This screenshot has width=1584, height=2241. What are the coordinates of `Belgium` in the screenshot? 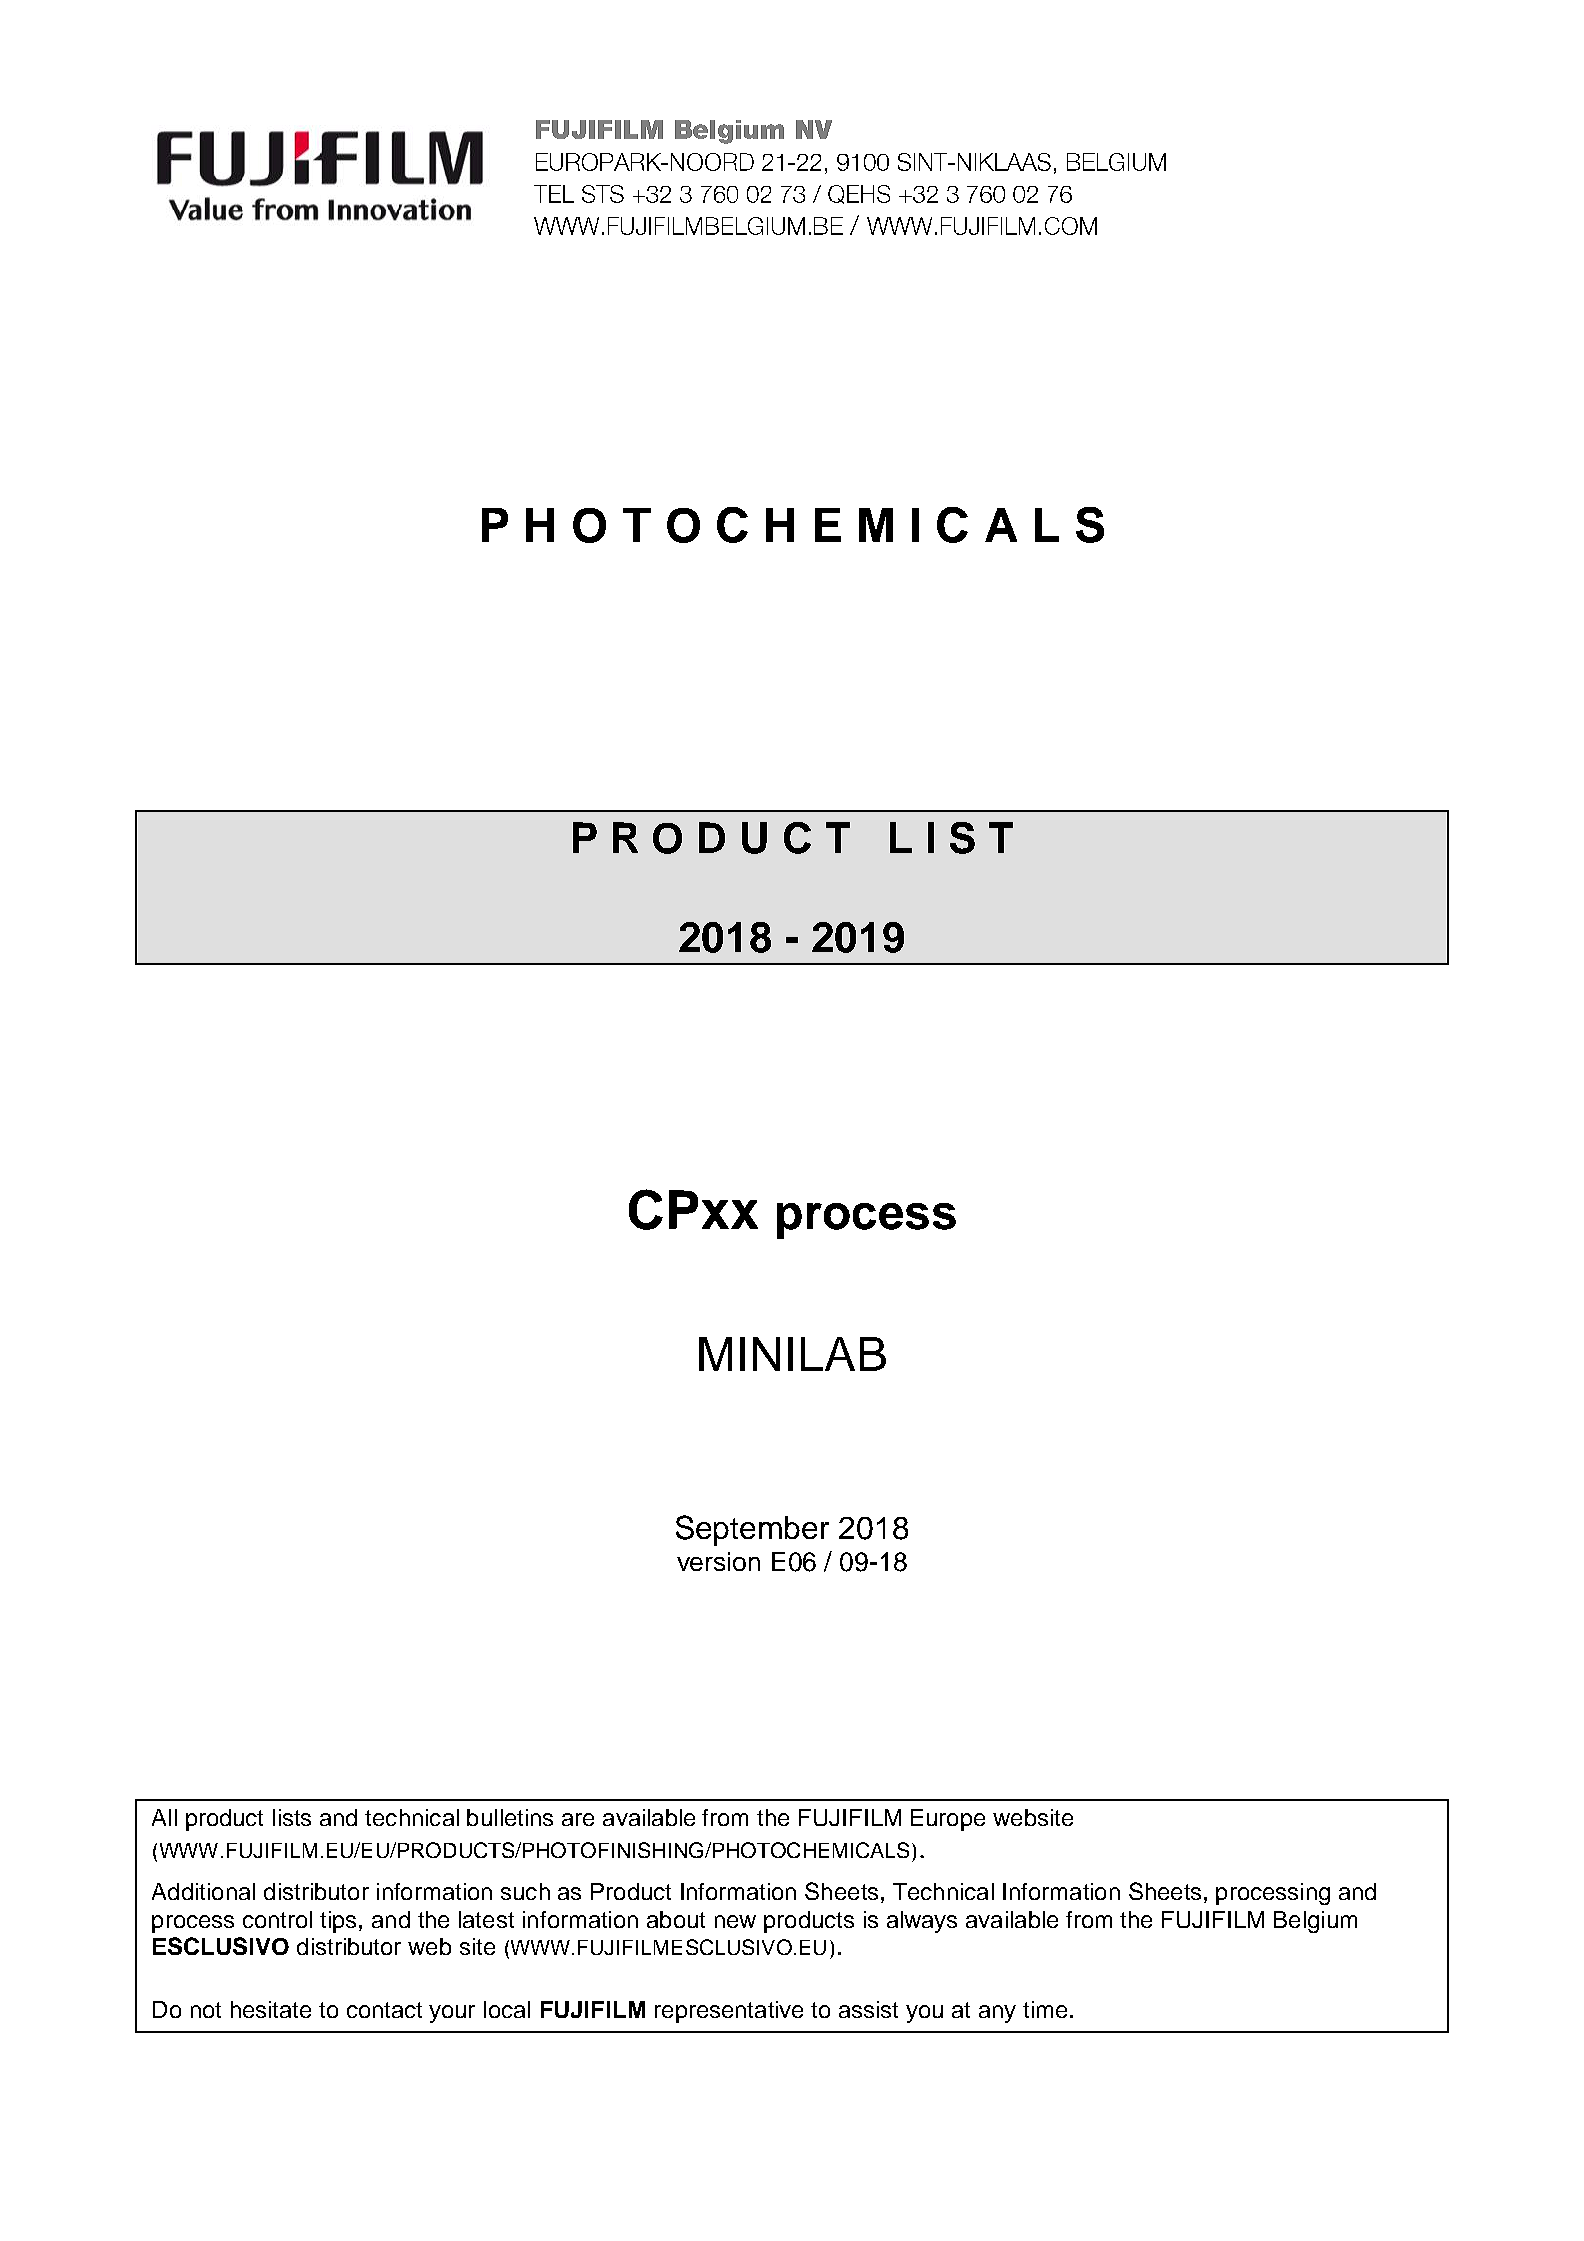 It's located at (1315, 1922).
